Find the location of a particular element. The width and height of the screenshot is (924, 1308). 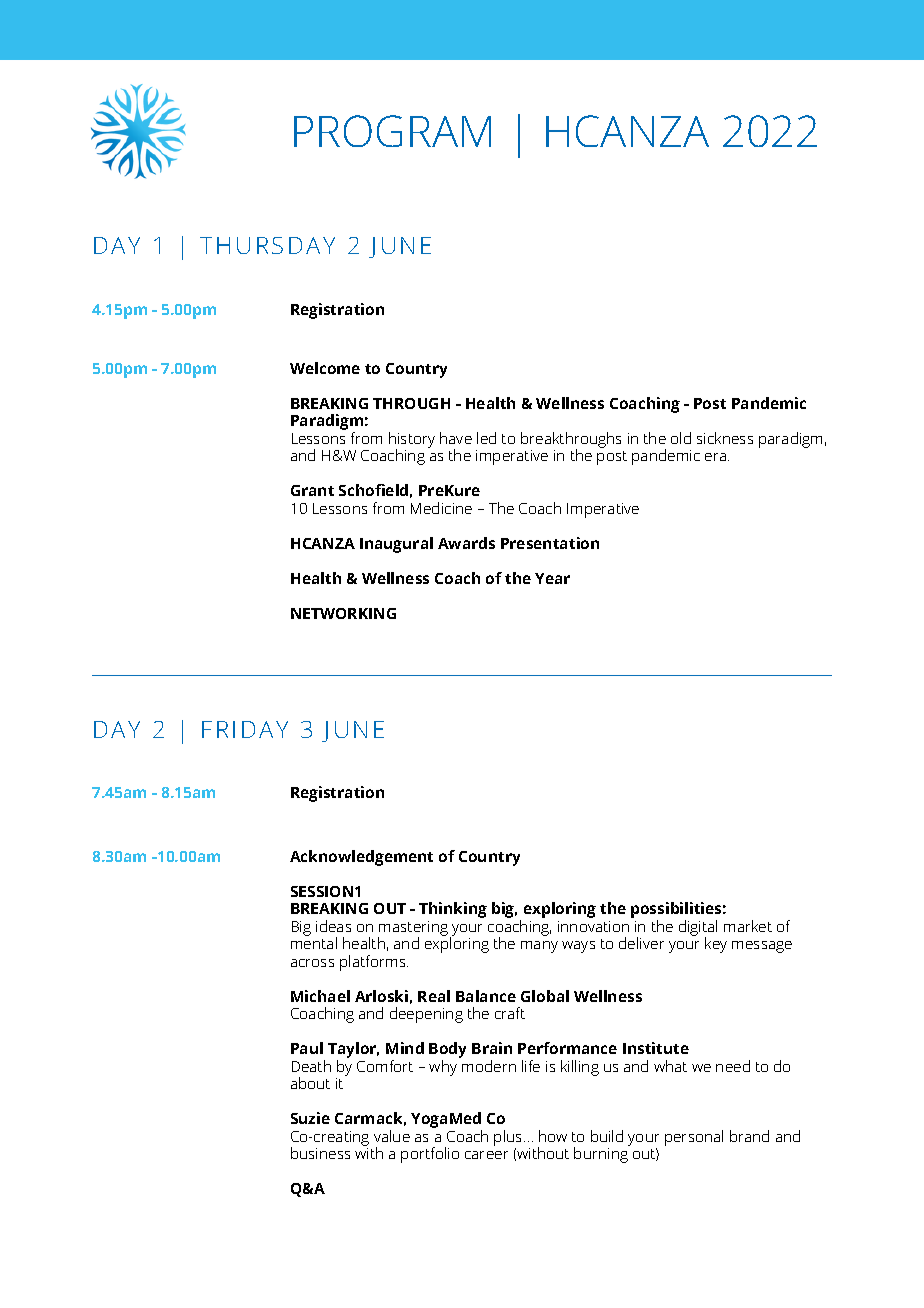

Year is located at coordinates (552, 578).
